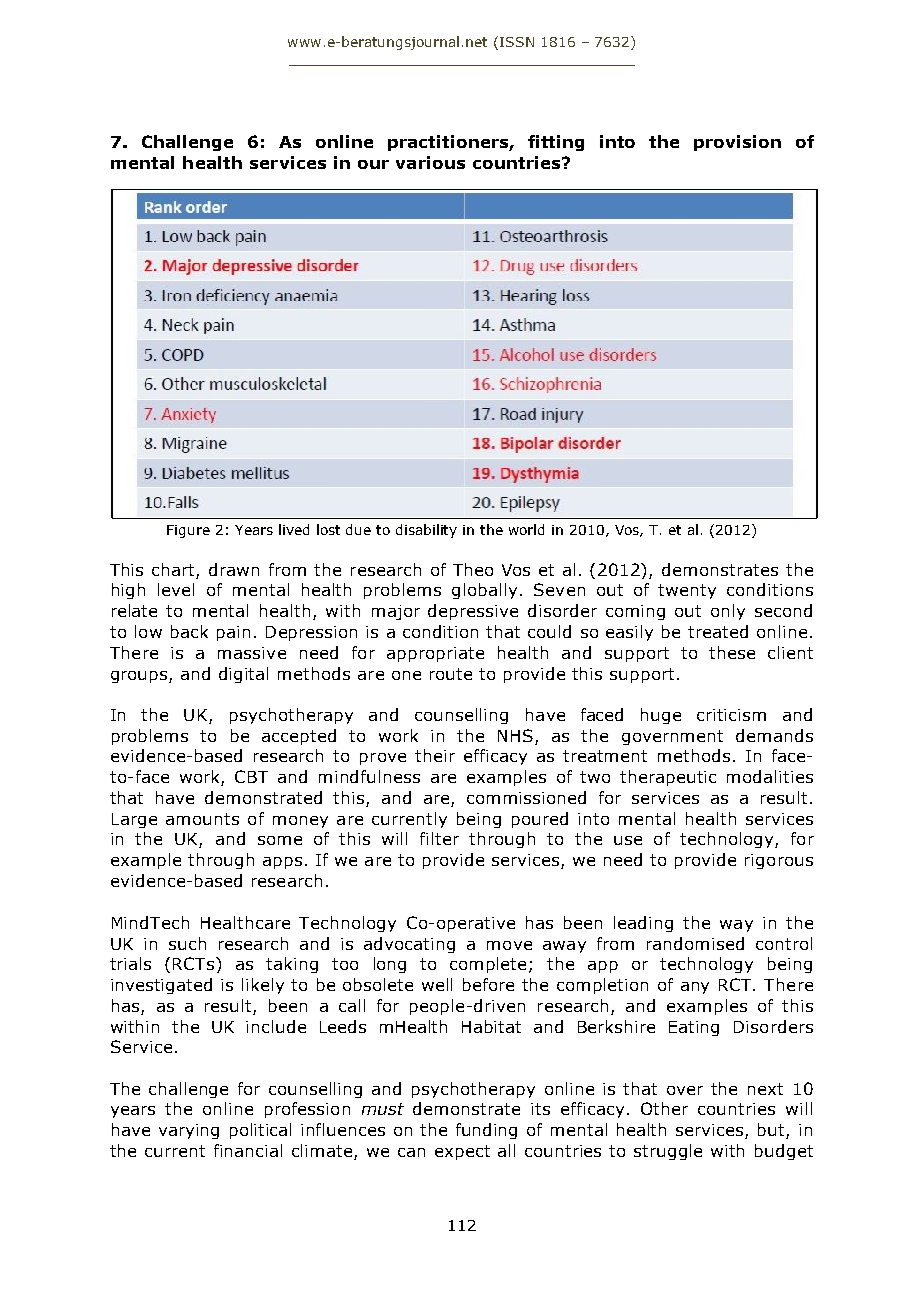  What do you see at coordinates (687, 591) in the screenshot?
I see `twenty` at bounding box center [687, 591].
